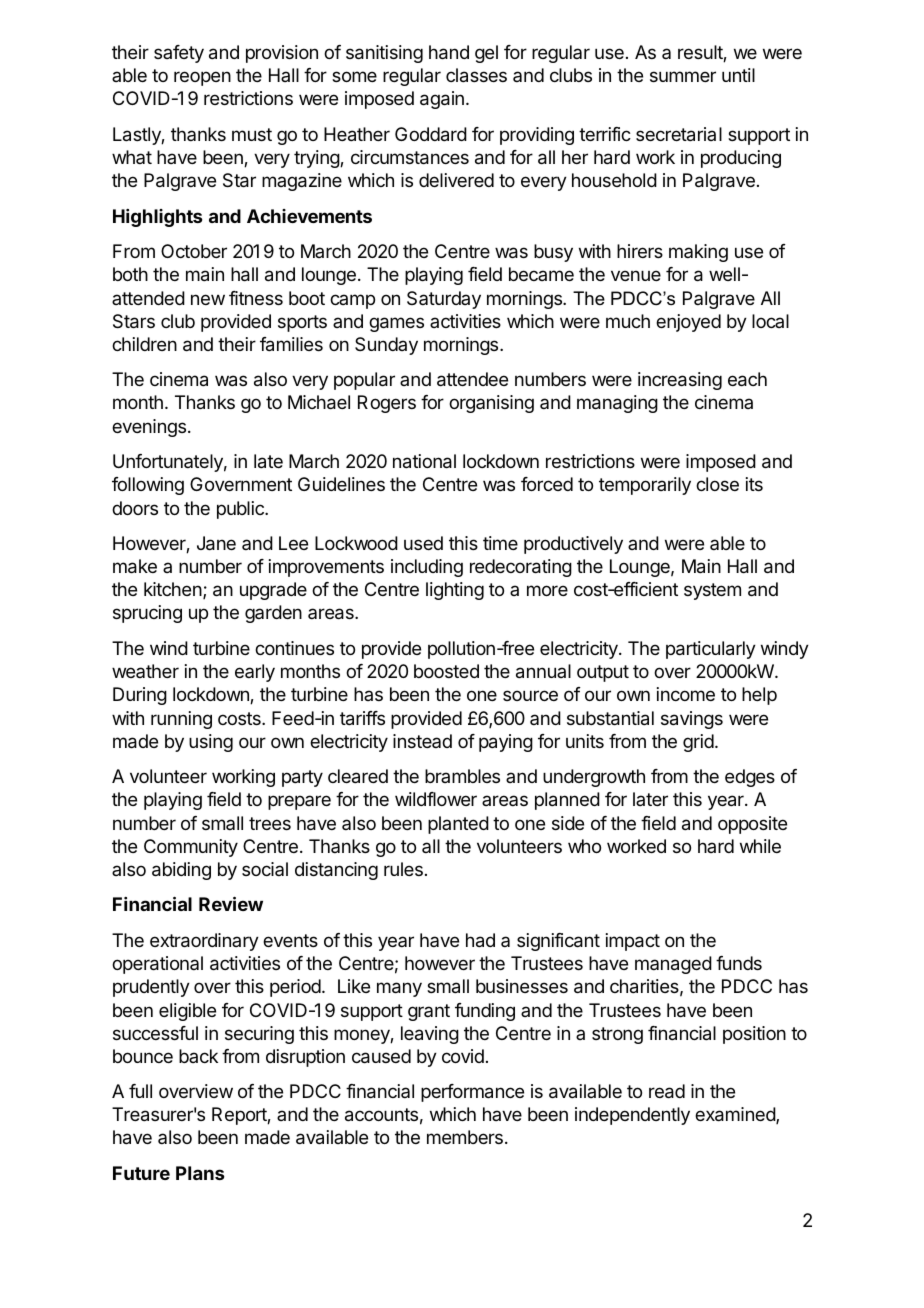  Describe the element at coordinates (683, 76) in the screenshot. I see `summer` at that location.
